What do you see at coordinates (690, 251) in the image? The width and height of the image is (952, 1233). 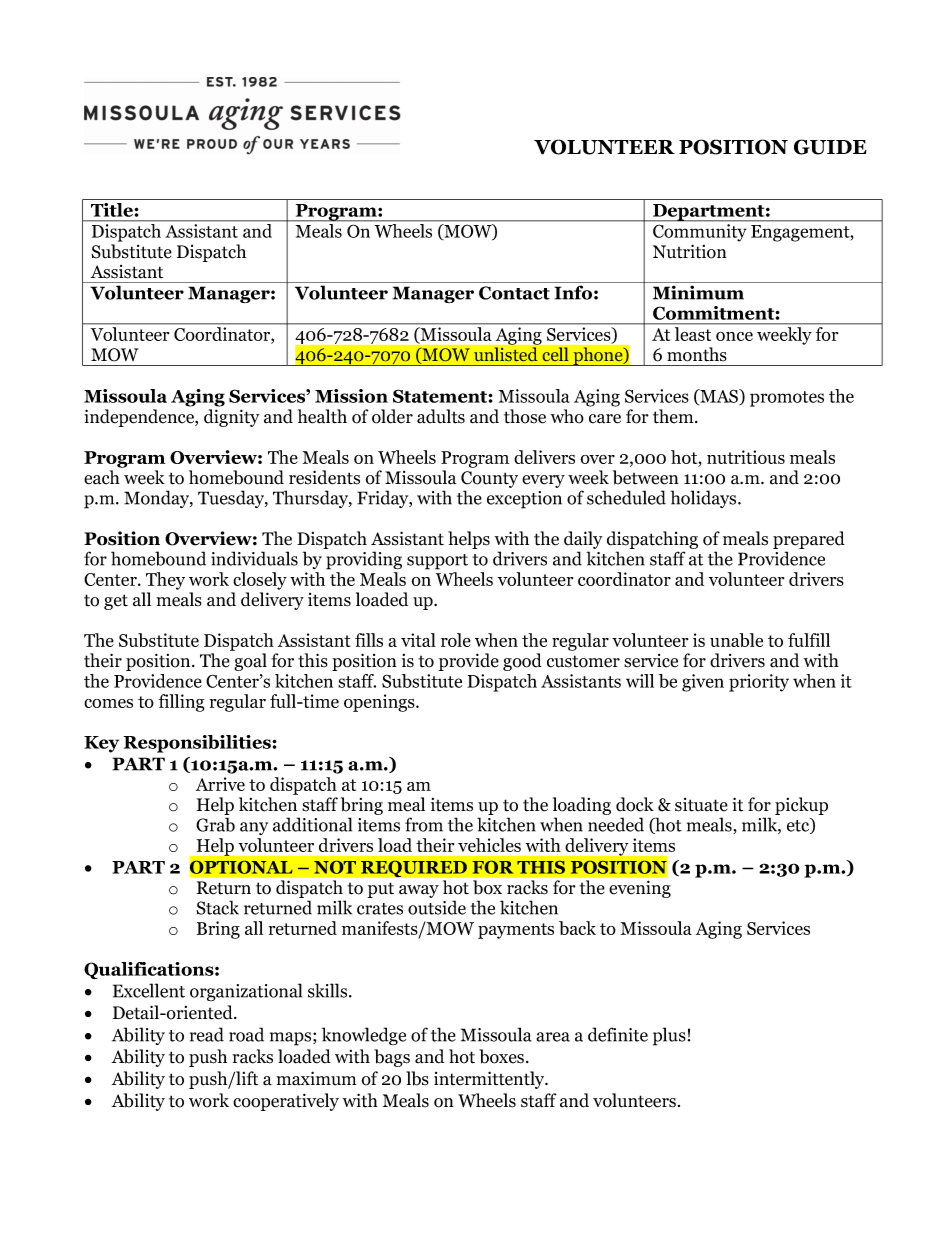 I see `Nutrition` at bounding box center [690, 251].
